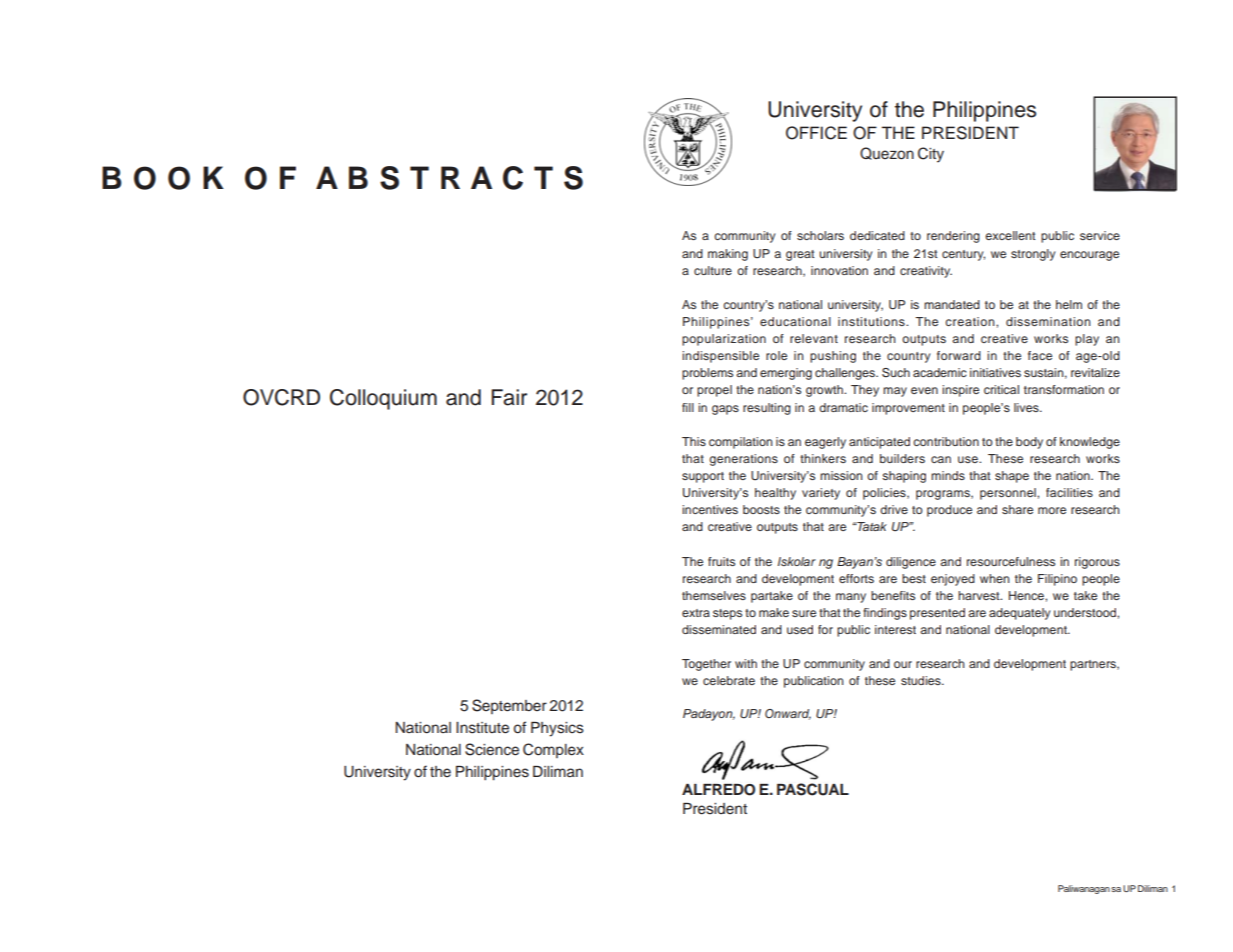  Describe the element at coordinates (728, 255) in the screenshot. I see `making` at that location.
